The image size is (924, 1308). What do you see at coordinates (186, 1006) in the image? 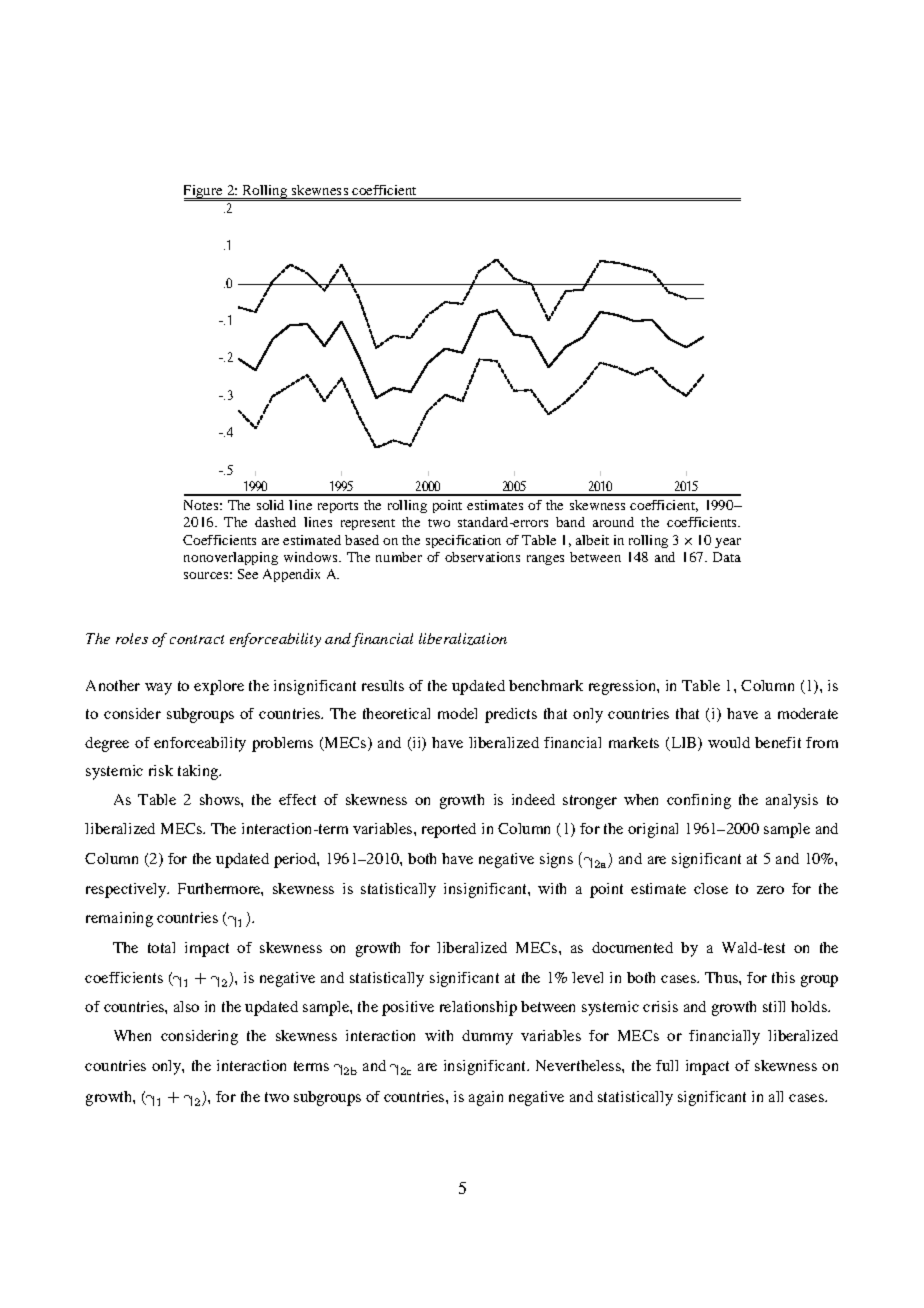
I see `also` at bounding box center [186, 1006].
